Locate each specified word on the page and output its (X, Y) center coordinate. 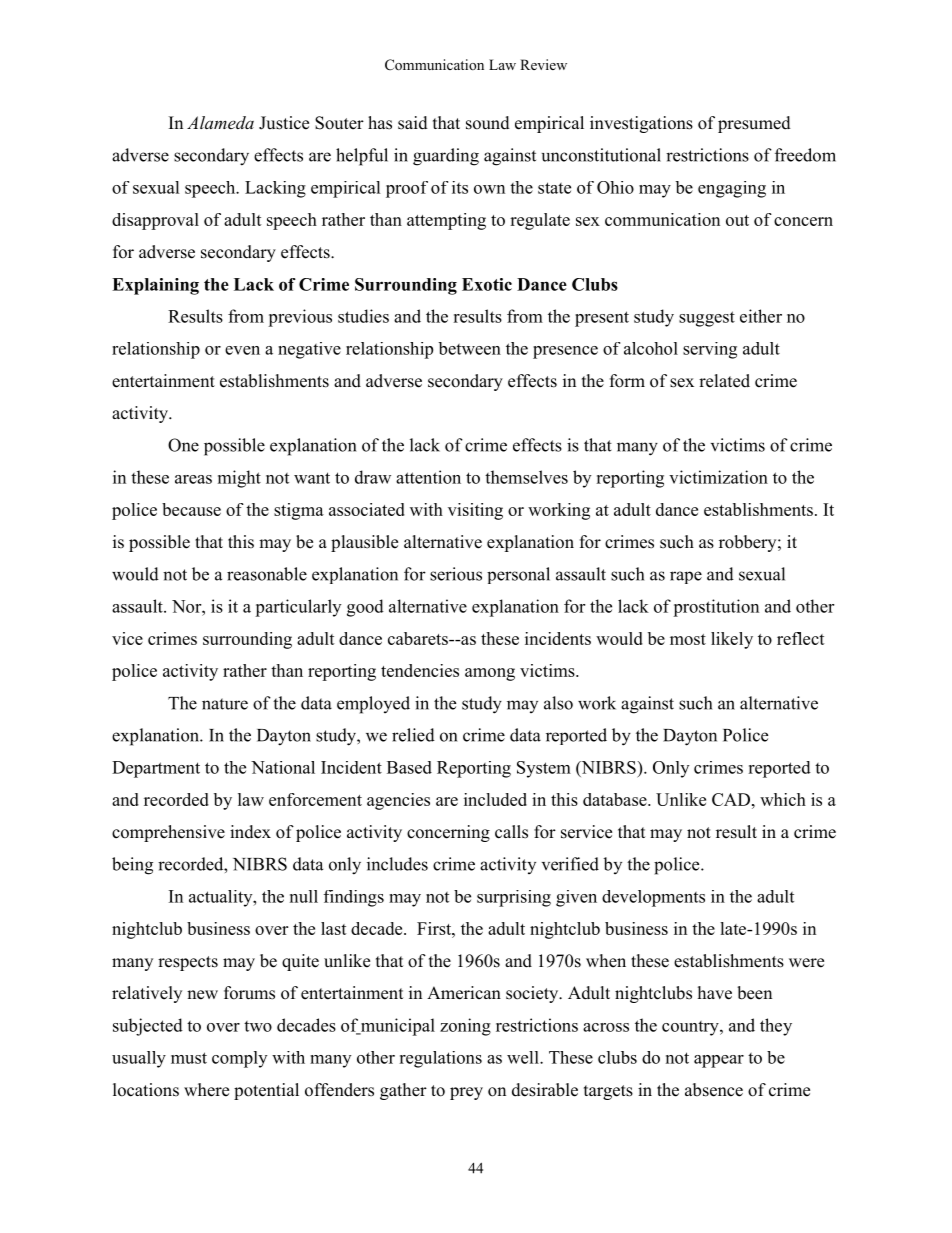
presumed (754, 124)
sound (488, 123)
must (189, 1058)
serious (456, 574)
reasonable (267, 574)
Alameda (220, 122)
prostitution (716, 608)
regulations (440, 1059)
